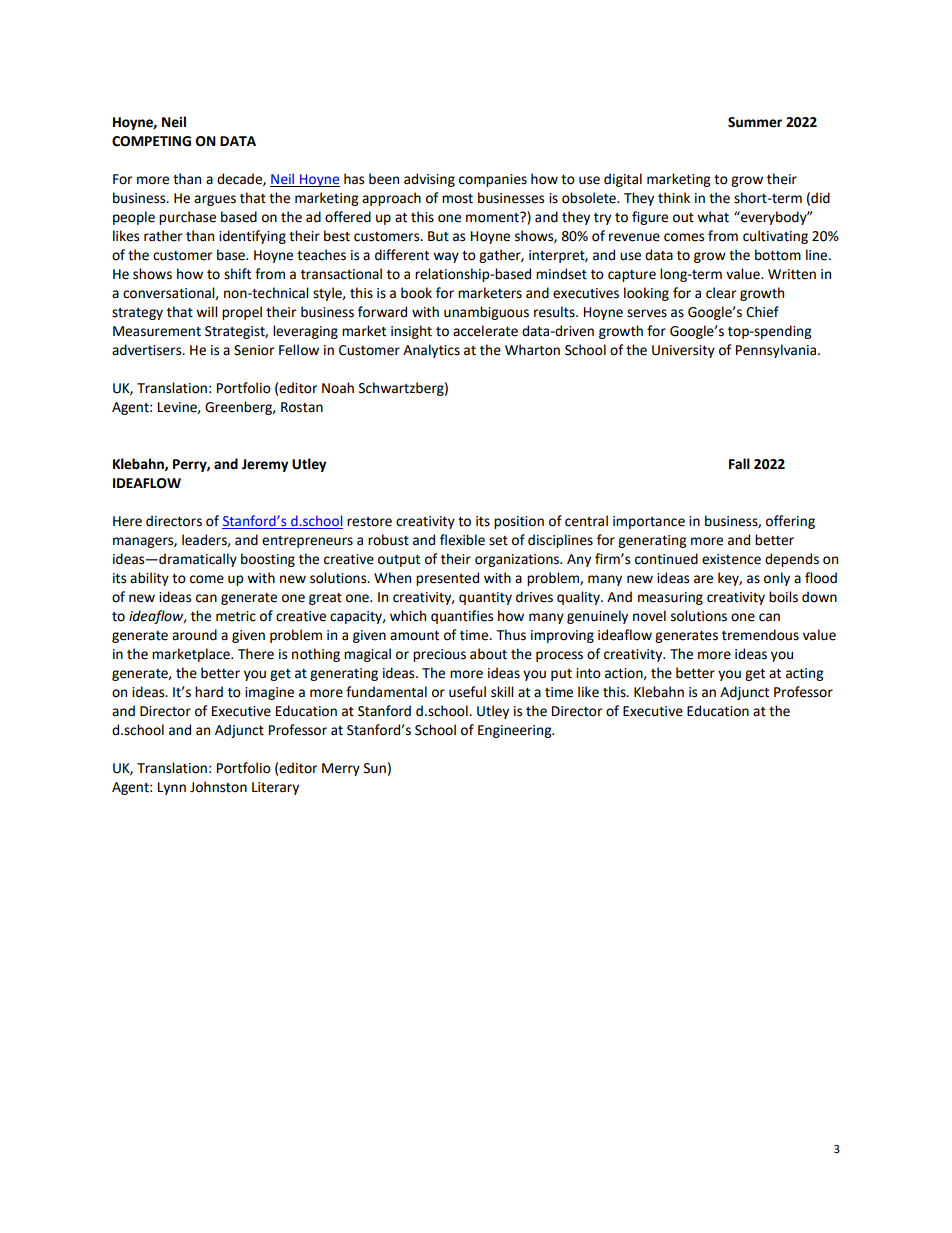  What do you see at coordinates (237, 274) in the document?
I see `shift` at bounding box center [237, 274].
